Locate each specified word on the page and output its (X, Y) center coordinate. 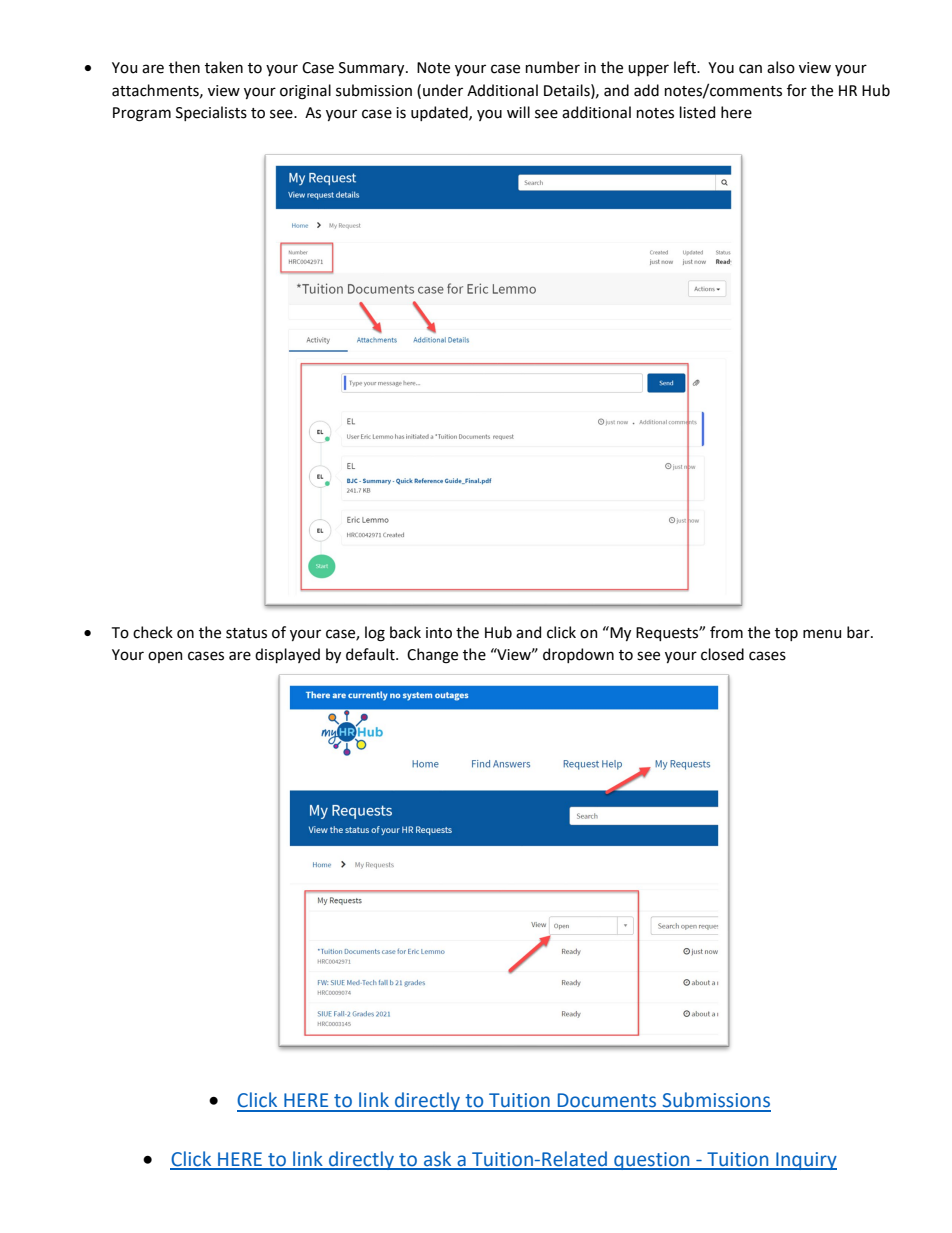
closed (722, 654)
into (439, 633)
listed (697, 112)
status (246, 633)
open (165, 657)
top (786, 634)
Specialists (211, 113)
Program (142, 114)
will (518, 112)
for (797, 90)
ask (438, 1160)
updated (440, 113)
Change (432, 656)
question (652, 1161)
